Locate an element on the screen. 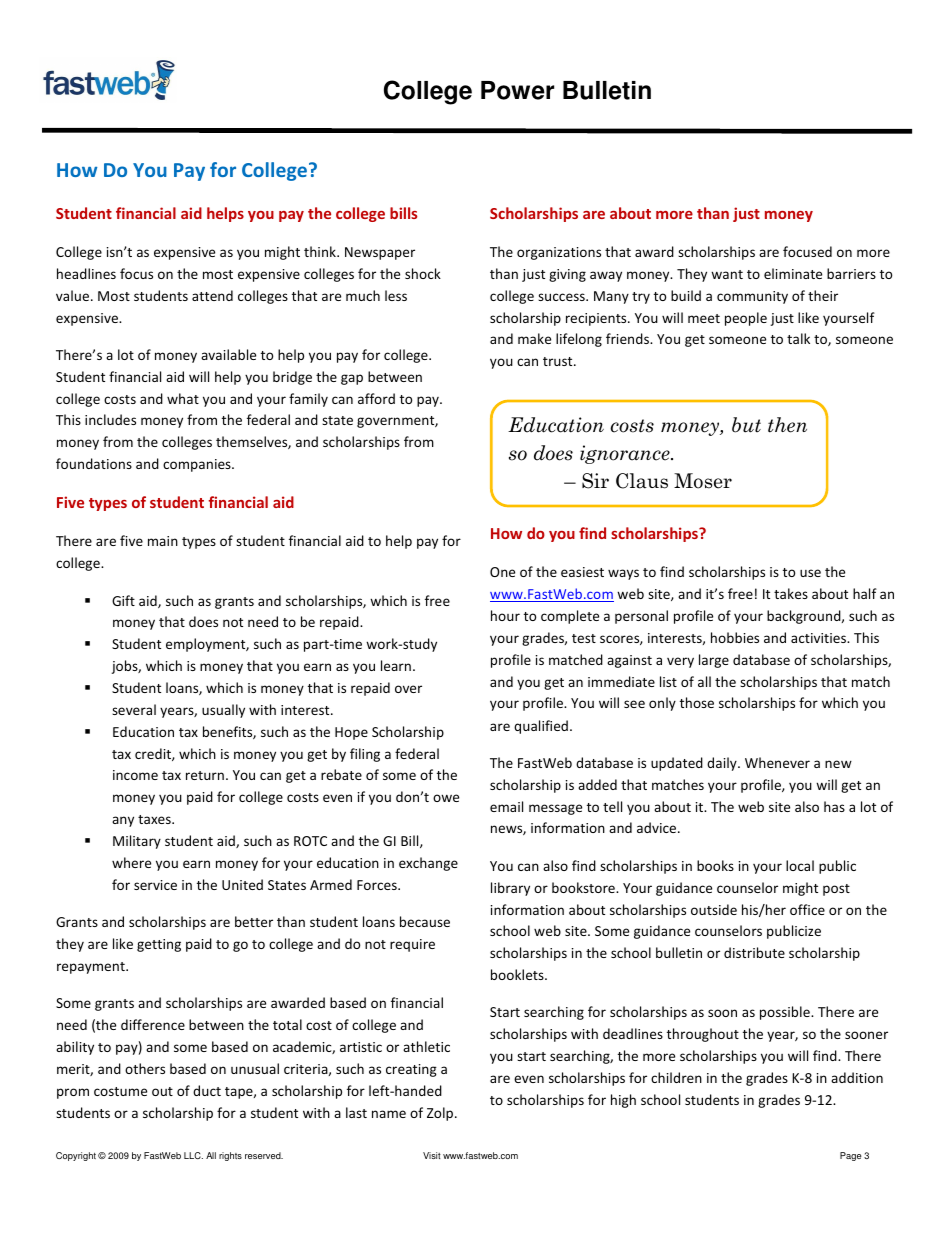  headlines is located at coordinates (86, 273).
